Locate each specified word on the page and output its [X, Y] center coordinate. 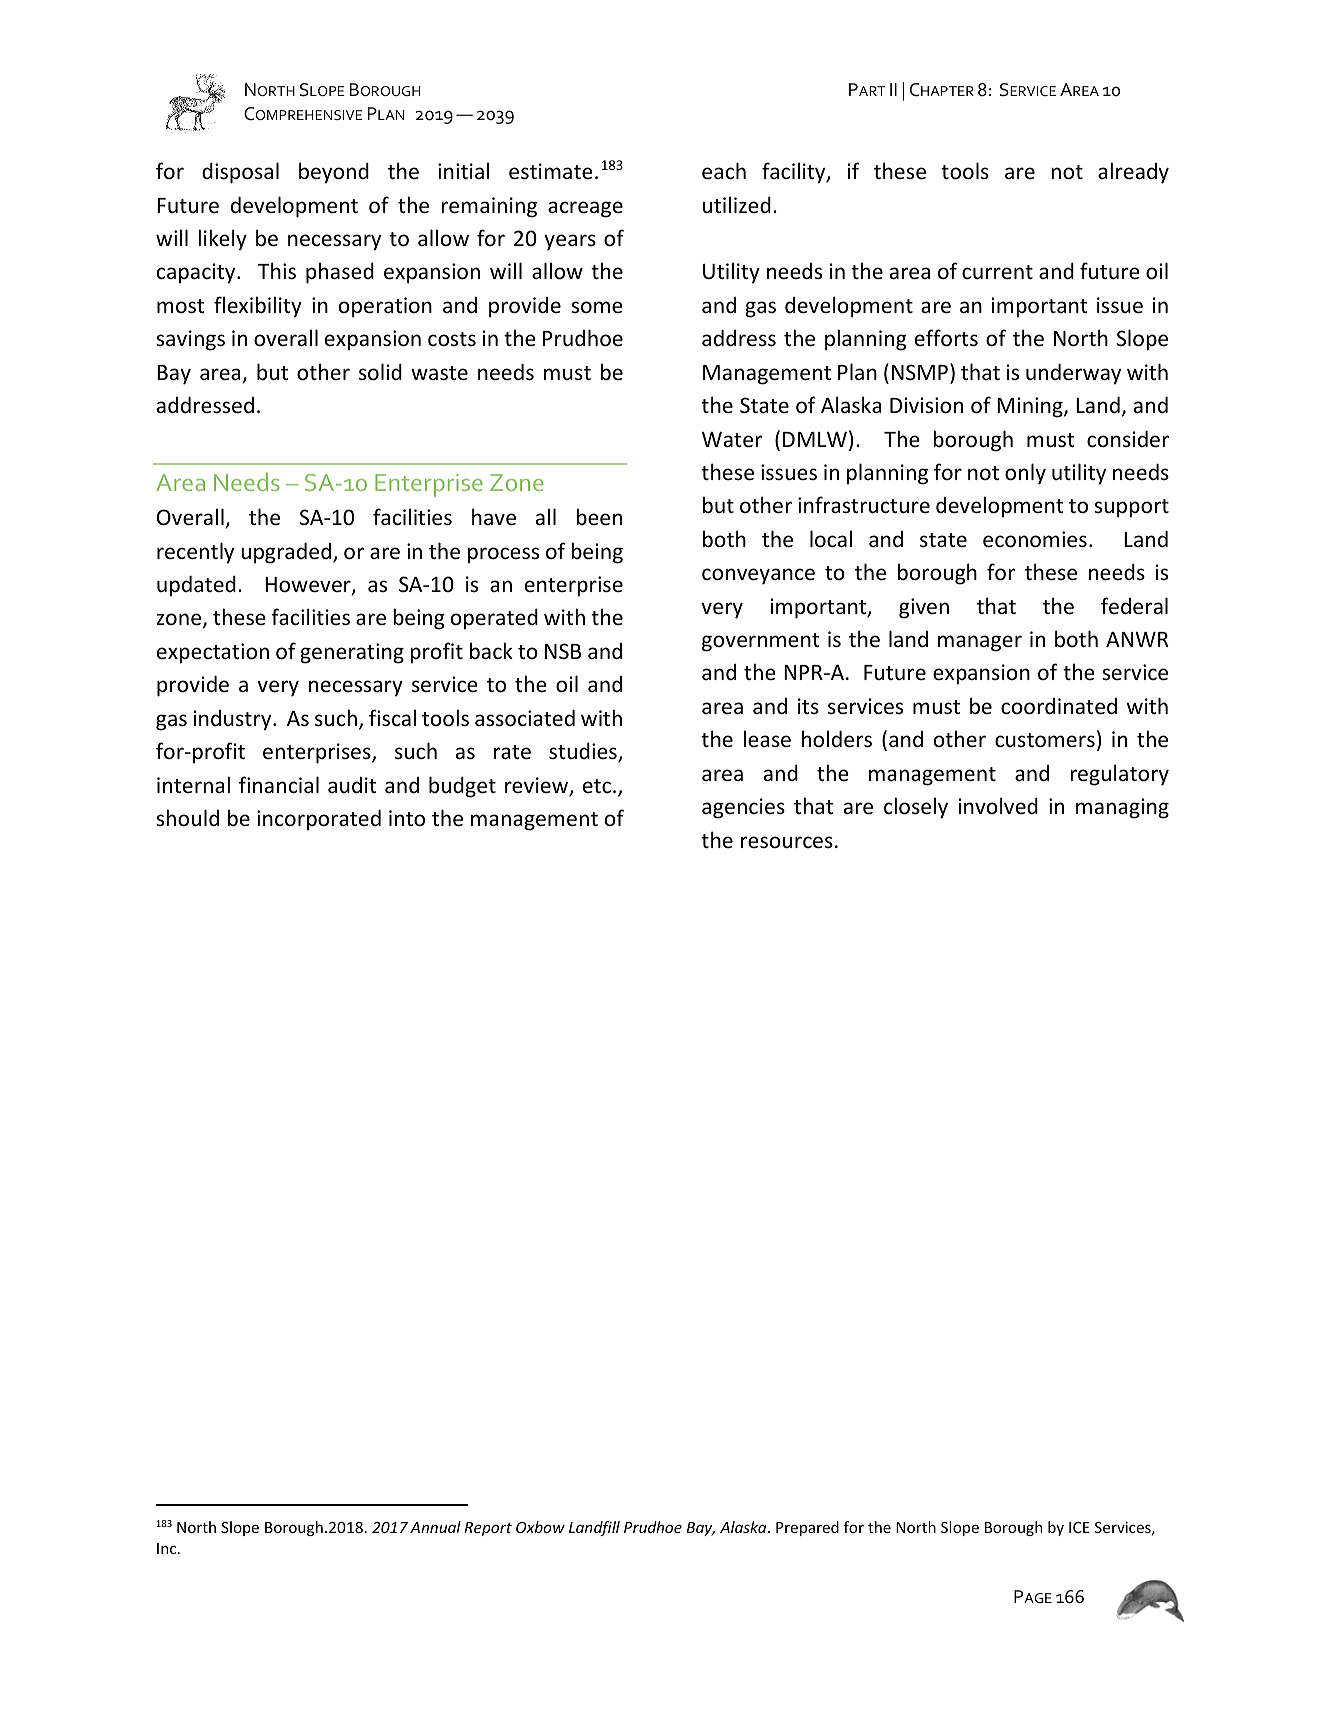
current [997, 272]
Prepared [807, 1528]
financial [279, 785]
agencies [743, 808]
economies [1035, 539]
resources [787, 842]
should [187, 818]
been [599, 517]
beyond [334, 173]
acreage [585, 209]
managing [1122, 808]
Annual [435, 1527]
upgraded [287, 553]
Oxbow [540, 1527]
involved [998, 805]
